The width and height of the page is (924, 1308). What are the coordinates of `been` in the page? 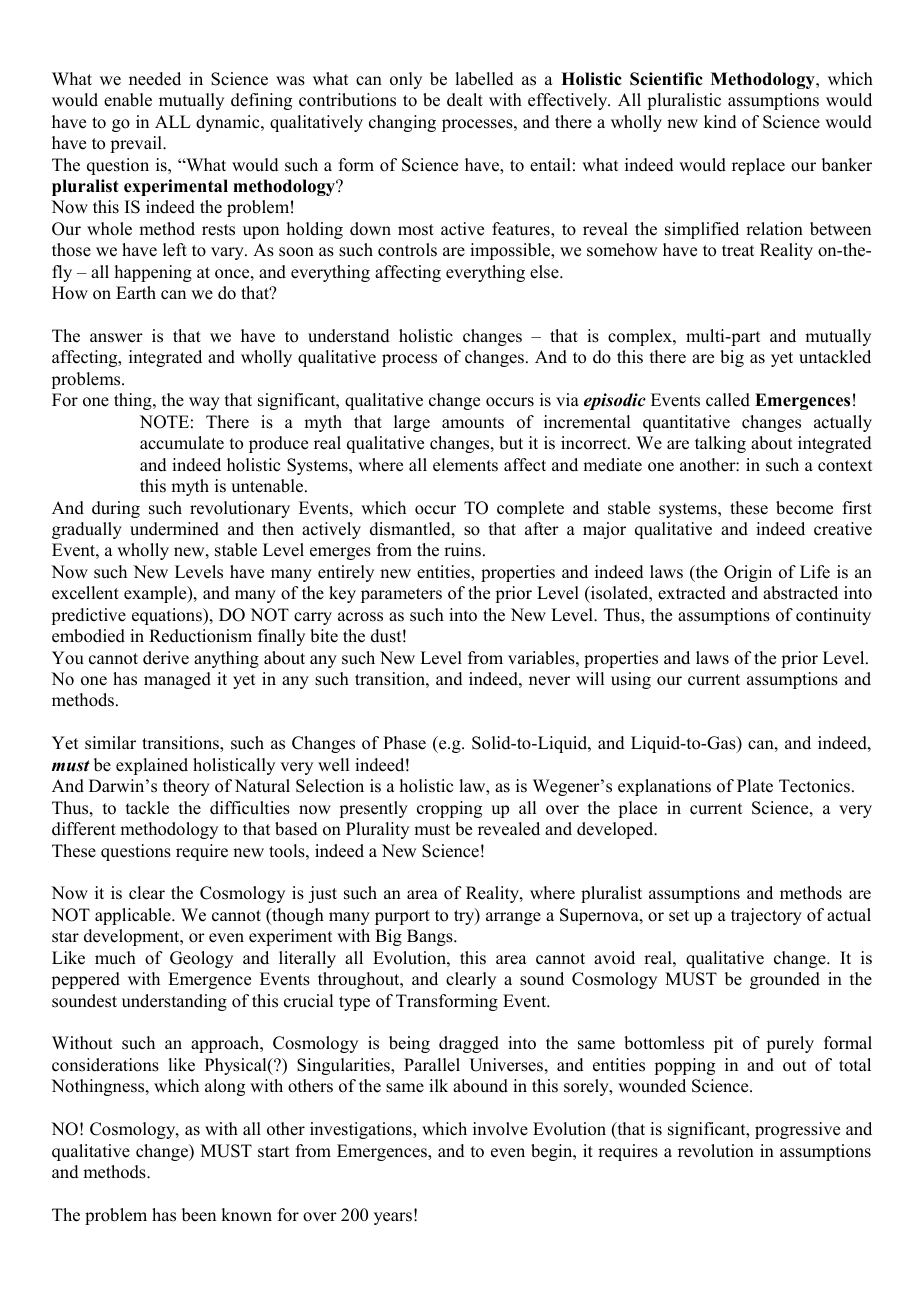 It's located at (199, 1215).
